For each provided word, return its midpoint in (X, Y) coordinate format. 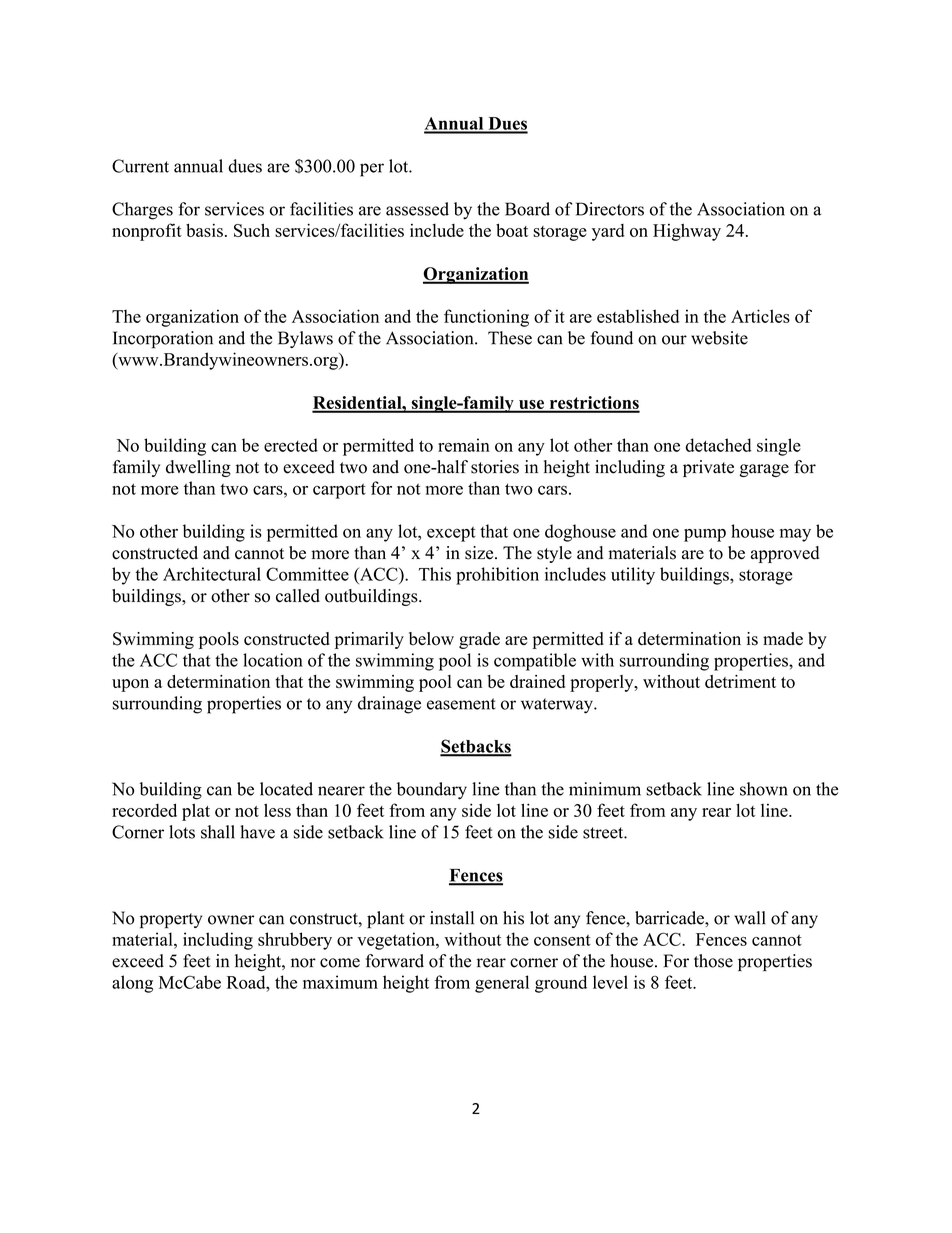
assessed (417, 209)
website (719, 338)
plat (196, 812)
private (708, 468)
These (510, 338)
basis (204, 230)
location (273, 660)
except (451, 534)
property (171, 920)
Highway (687, 232)
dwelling (198, 468)
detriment (740, 681)
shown (764, 789)
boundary (432, 791)
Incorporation (163, 340)
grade (479, 640)
